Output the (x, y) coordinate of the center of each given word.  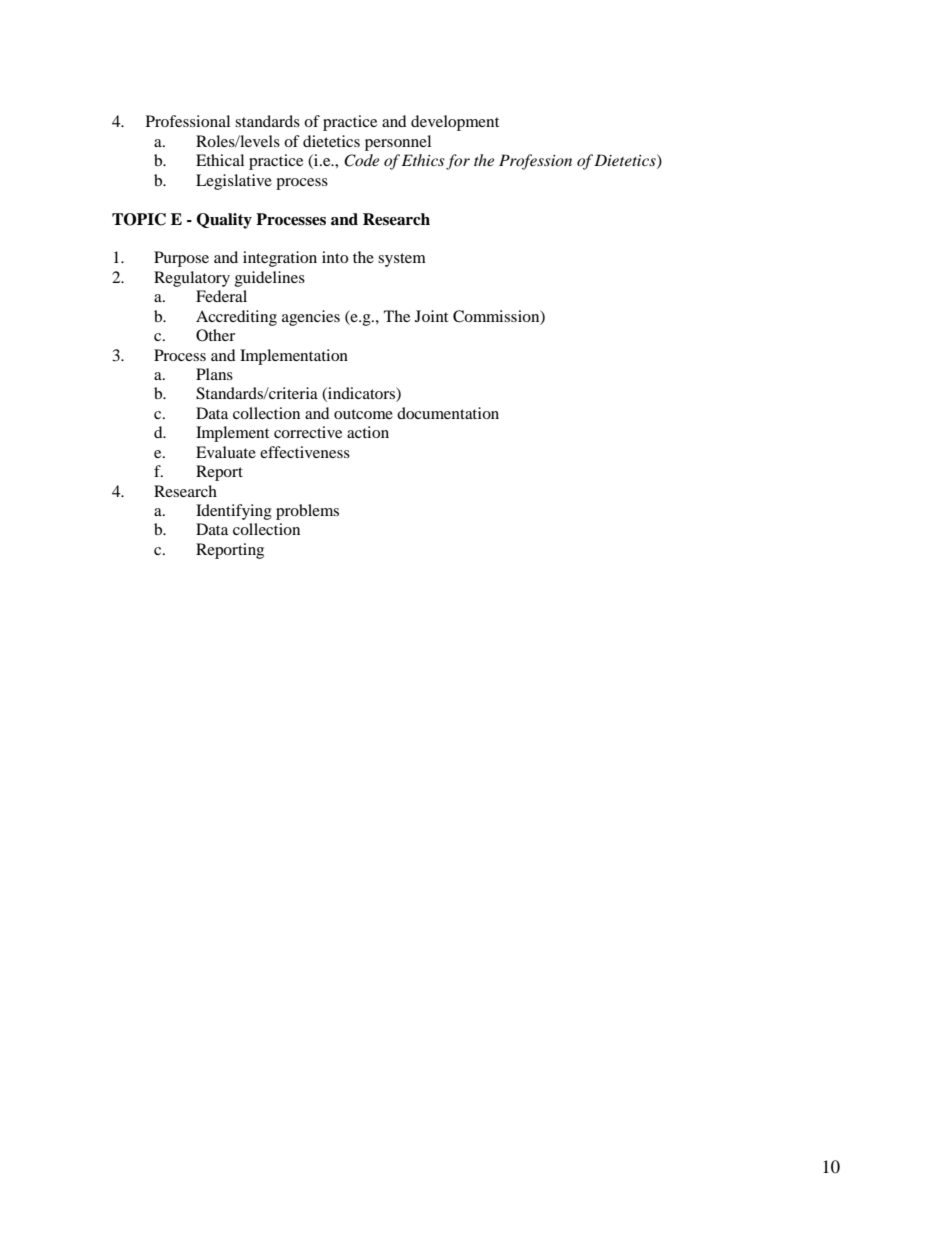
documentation (448, 413)
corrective (308, 432)
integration (280, 259)
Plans (214, 374)
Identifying (234, 512)
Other (215, 335)
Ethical (220, 160)
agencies (311, 318)
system (402, 260)
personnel (398, 143)
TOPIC (139, 219)
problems (307, 512)
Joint (431, 316)
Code (361, 160)
